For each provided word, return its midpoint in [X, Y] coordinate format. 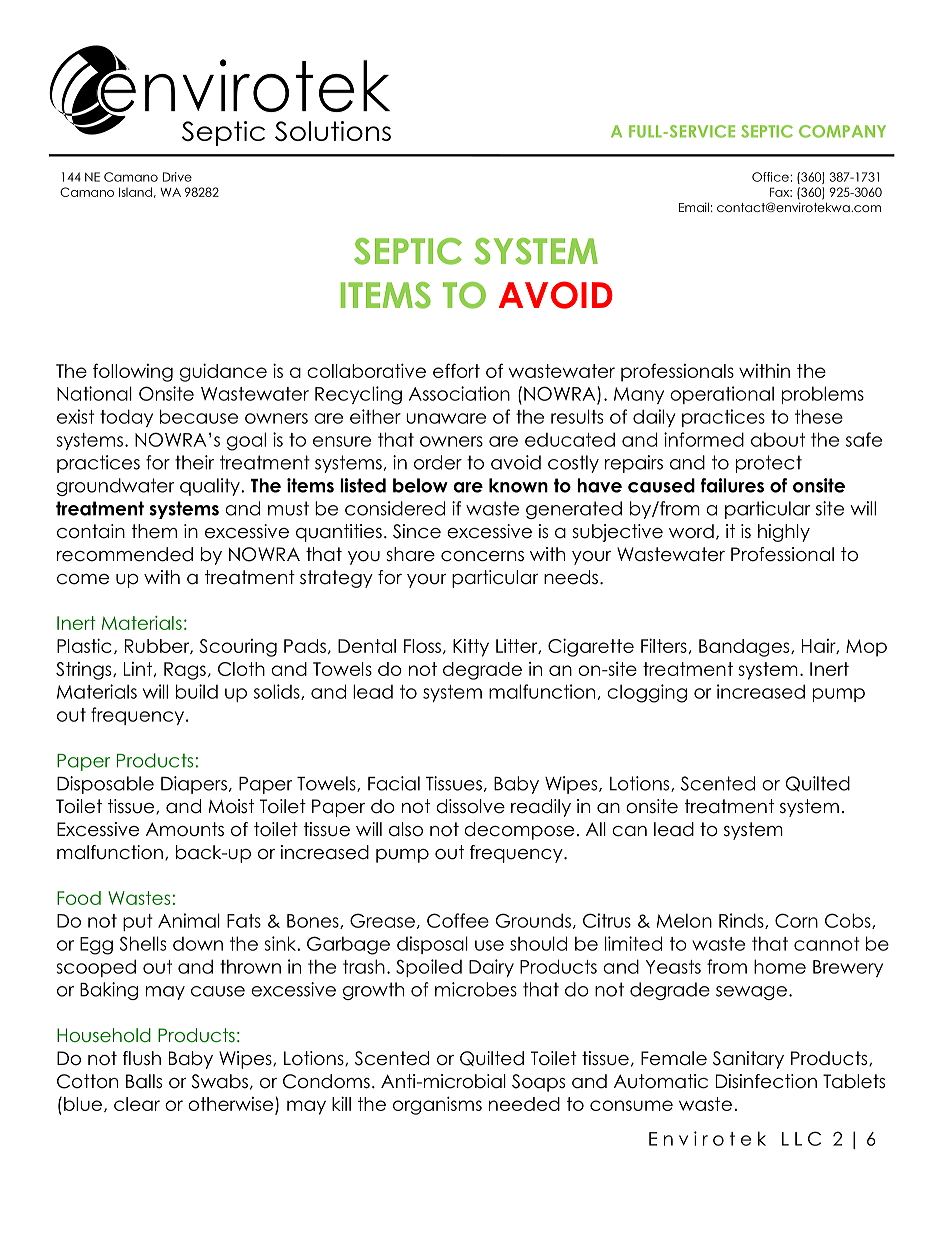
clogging [647, 693]
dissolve [470, 806]
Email [694, 207]
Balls [144, 1081]
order [438, 462]
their [194, 462]
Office [771, 177]
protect [769, 464]
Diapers [194, 785]
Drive [177, 177]
